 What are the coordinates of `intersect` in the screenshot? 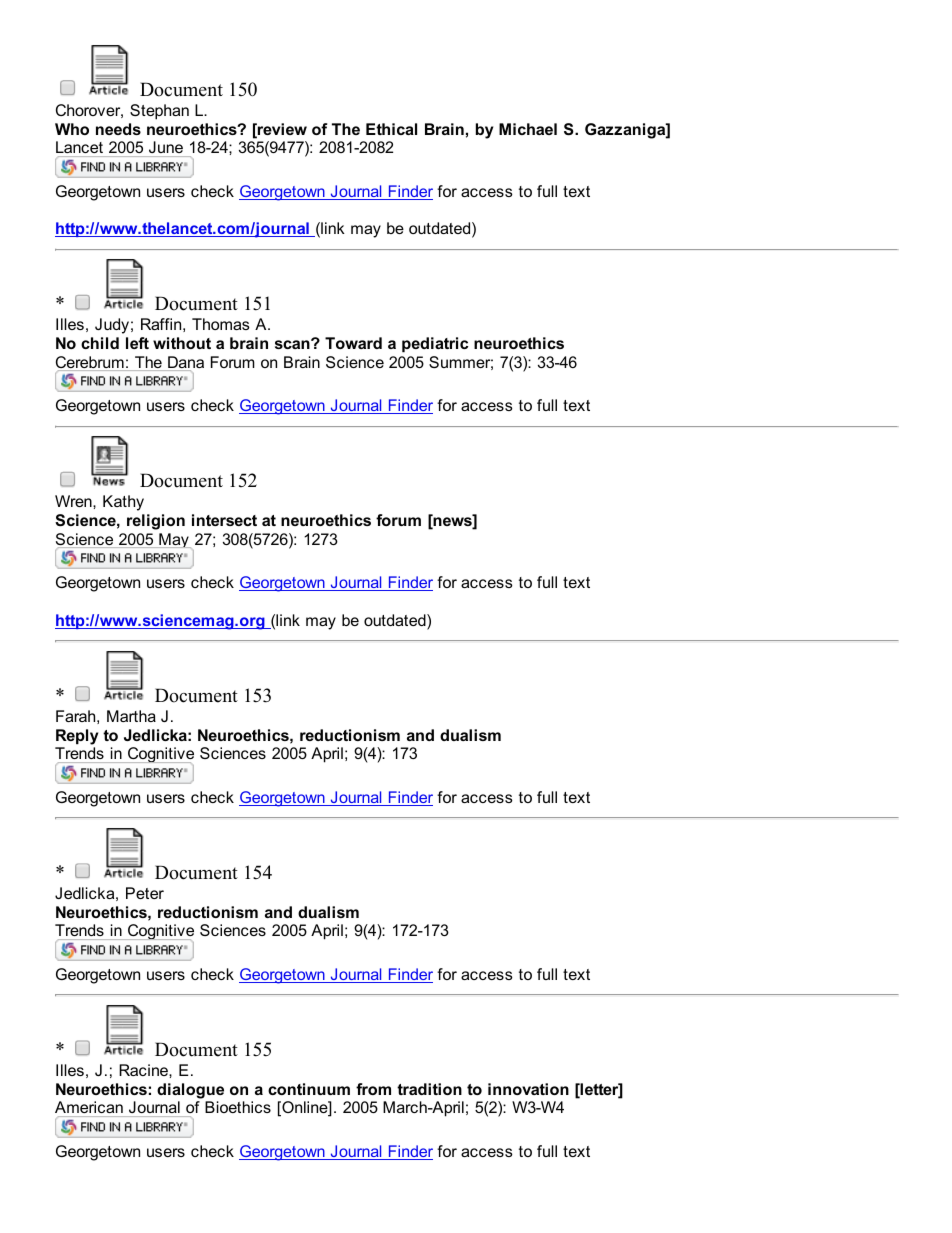 It's located at (224, 520).
